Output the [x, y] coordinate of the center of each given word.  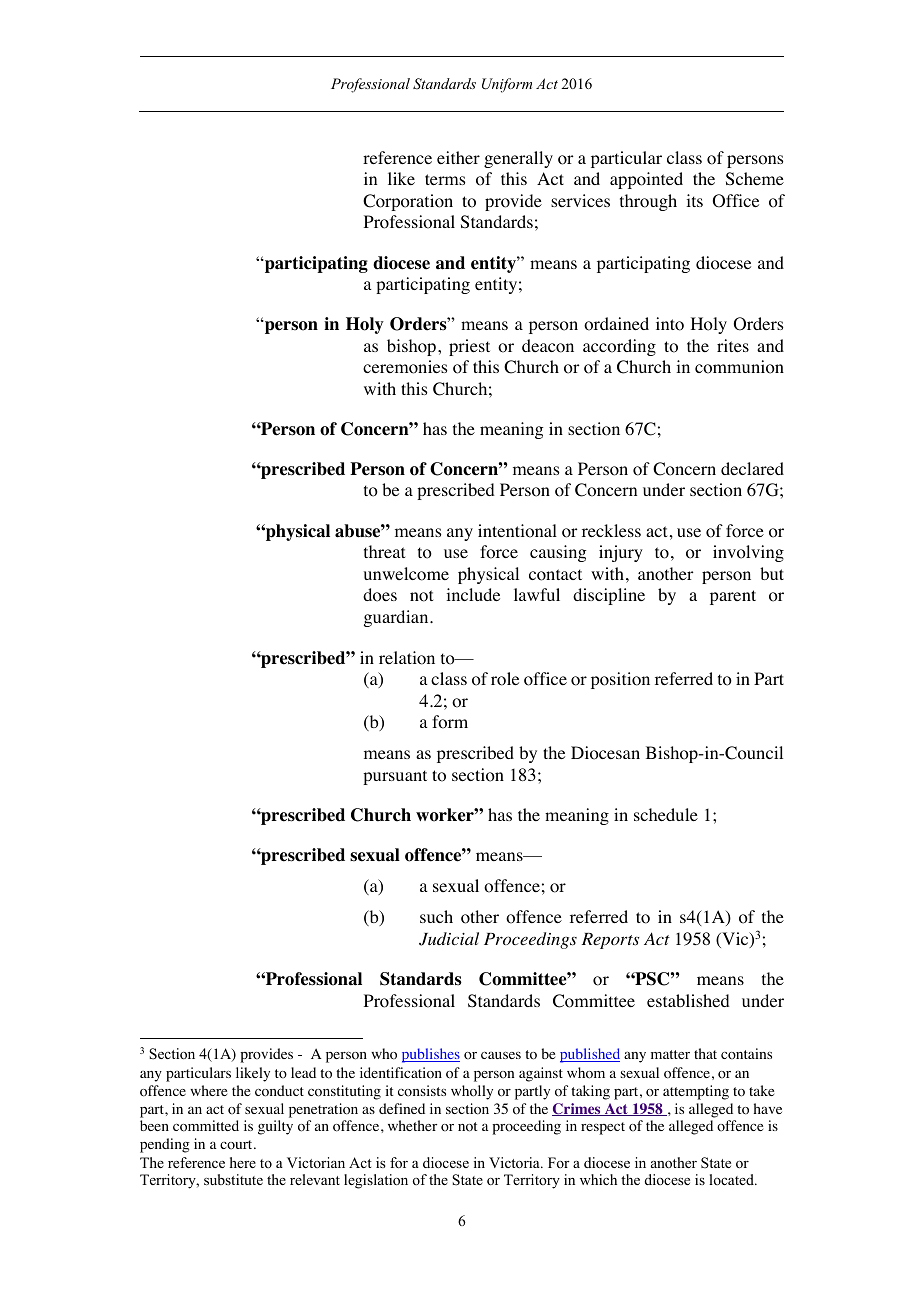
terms [445, 179]
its [694, 200]
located [732, 1179]
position [620, 680]
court [237, 1145]
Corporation [408, 202]
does [380, 595]
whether [412, 1125]
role [505, 679]
